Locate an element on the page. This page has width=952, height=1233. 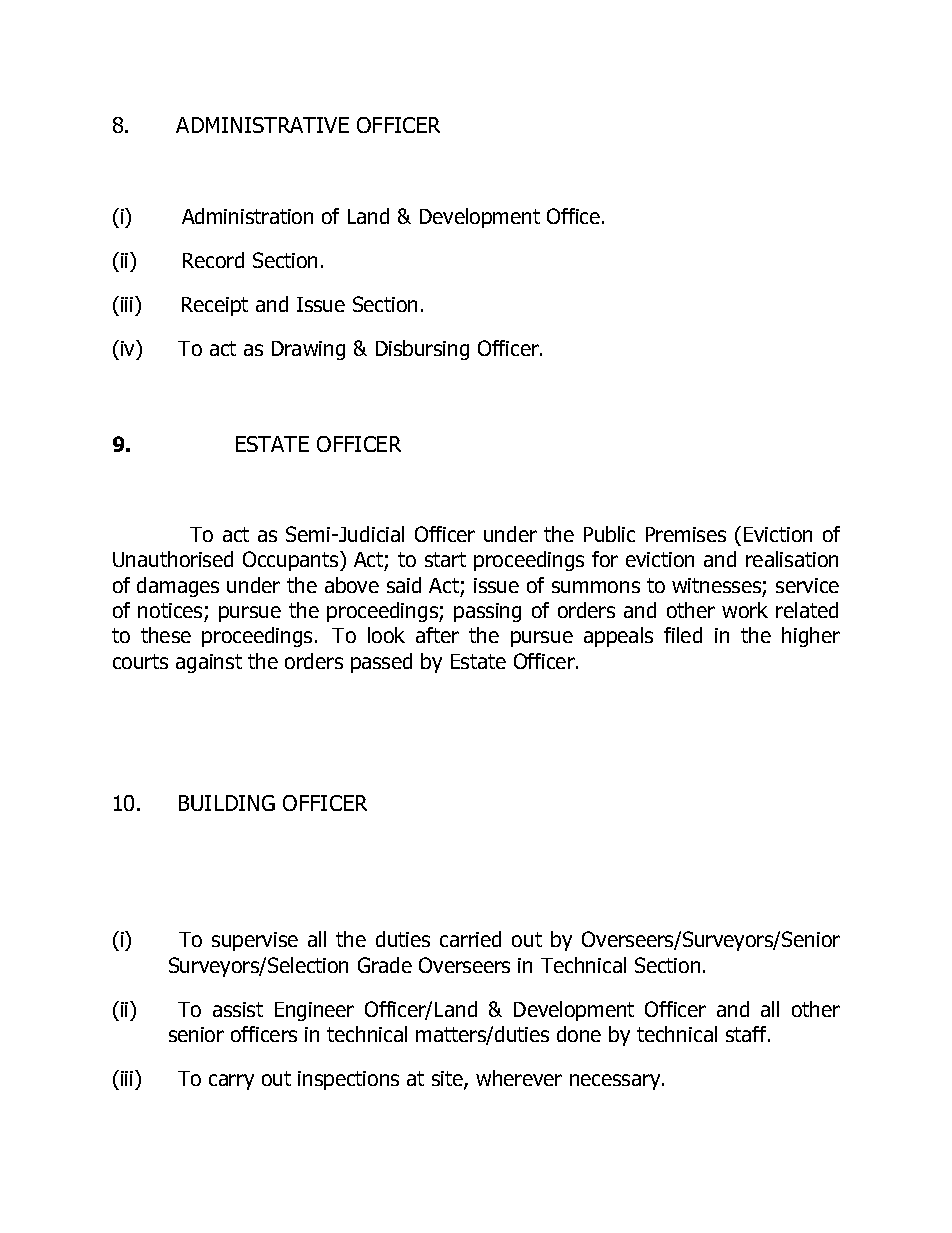
Administration is located at coordinates (247, 216).
